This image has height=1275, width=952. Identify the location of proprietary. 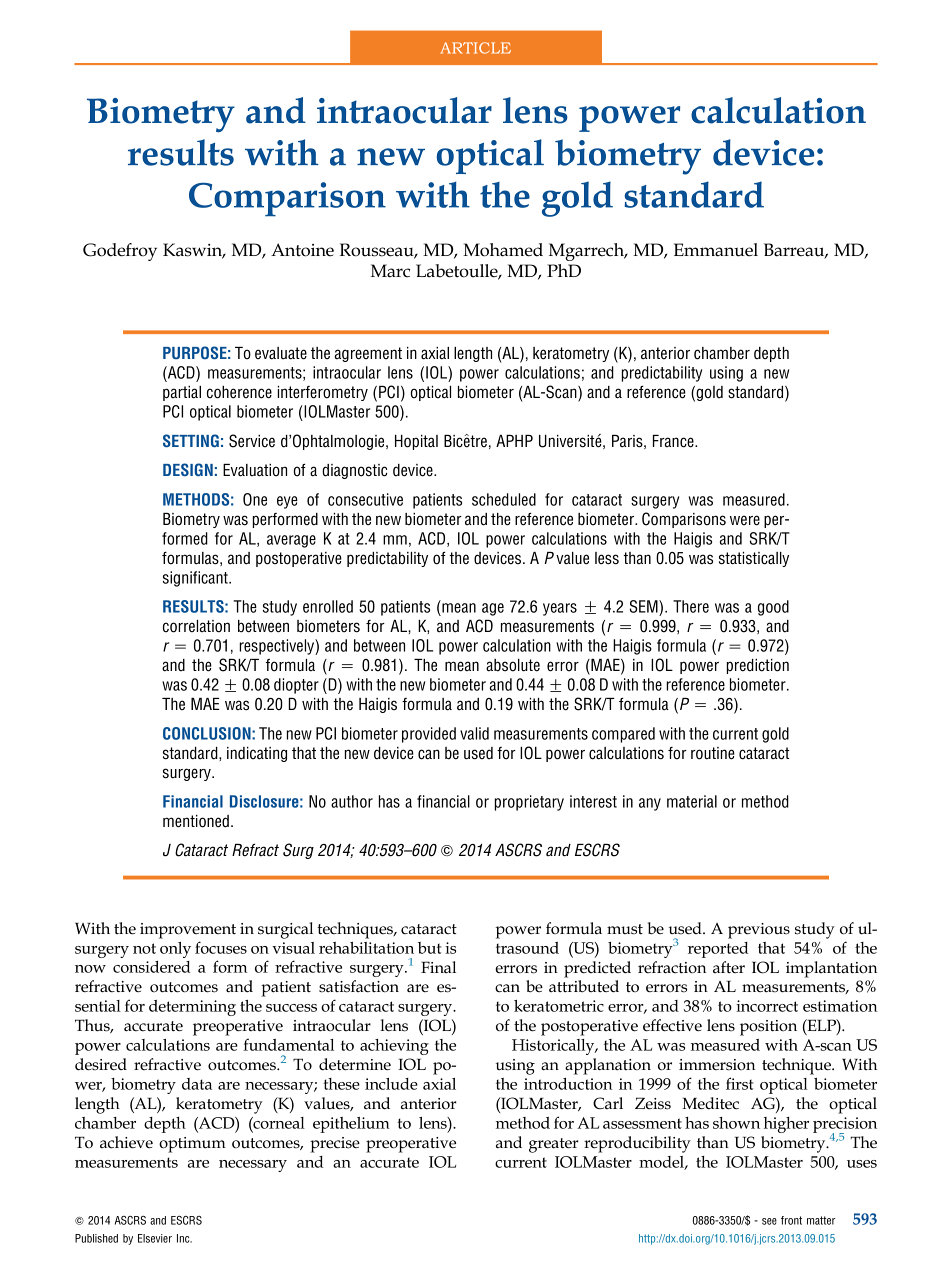
(529, 803).
